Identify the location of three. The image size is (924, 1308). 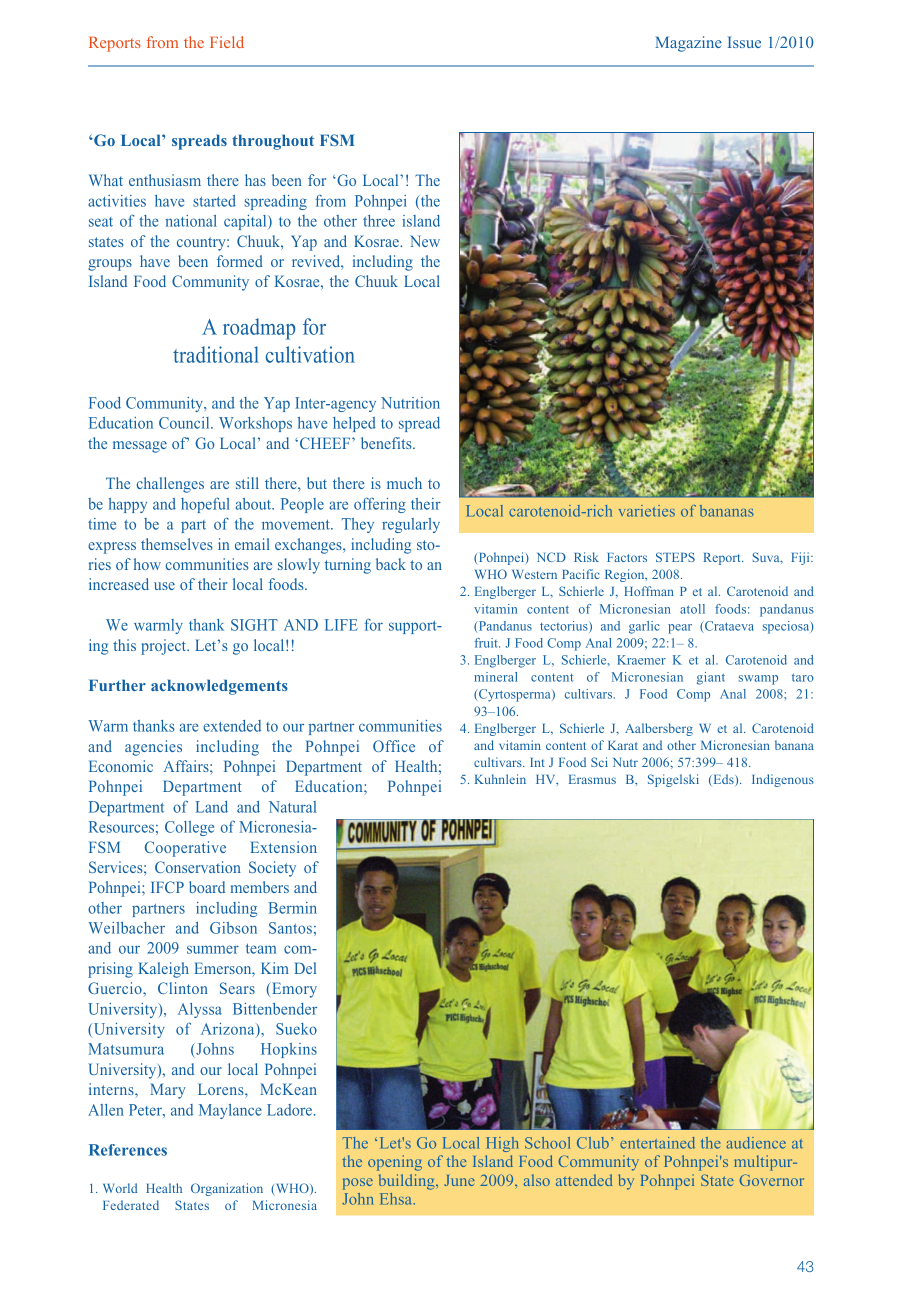
(379, 221).
